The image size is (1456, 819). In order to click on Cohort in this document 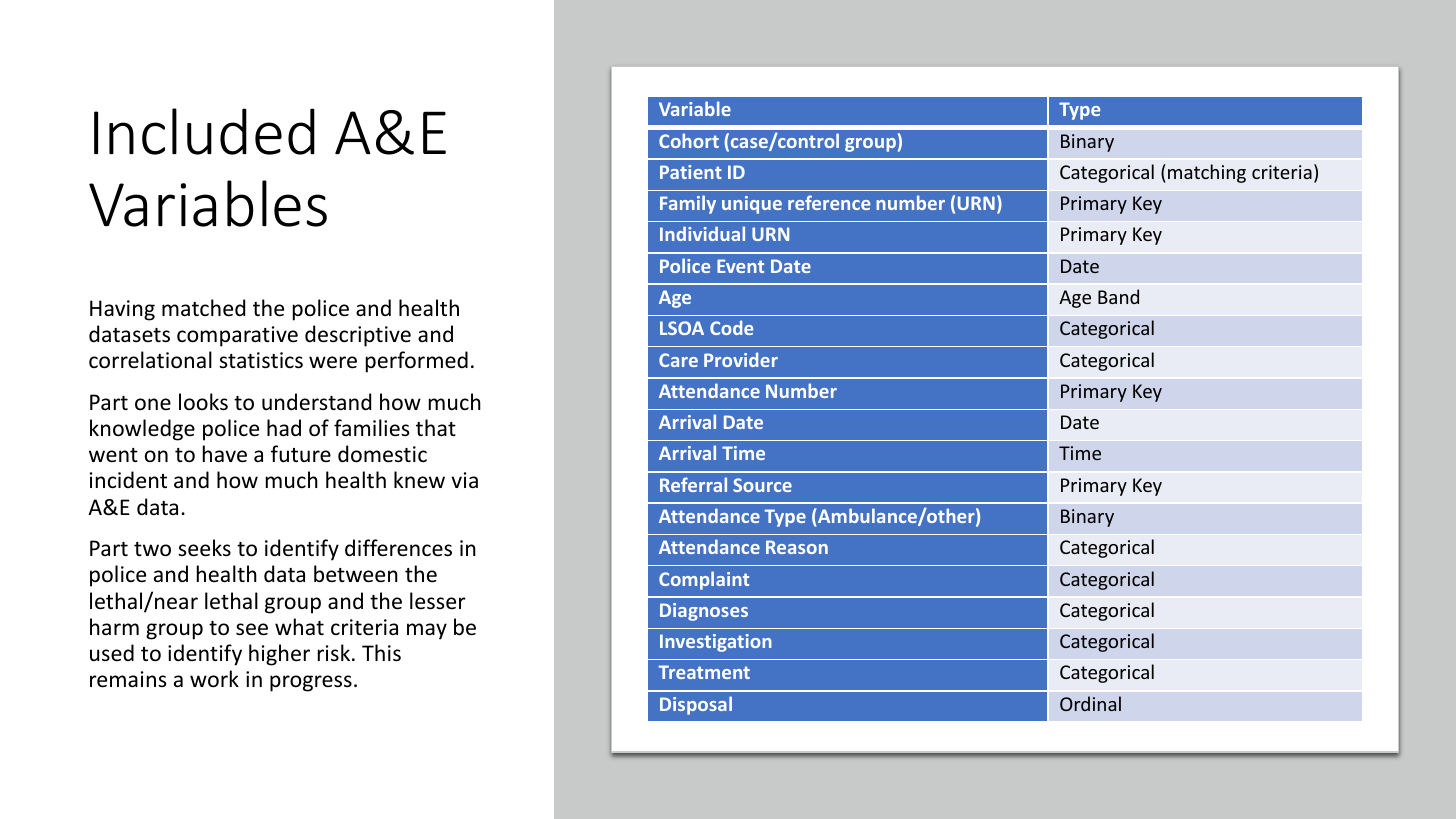, I will do `click(689, 140)`.
